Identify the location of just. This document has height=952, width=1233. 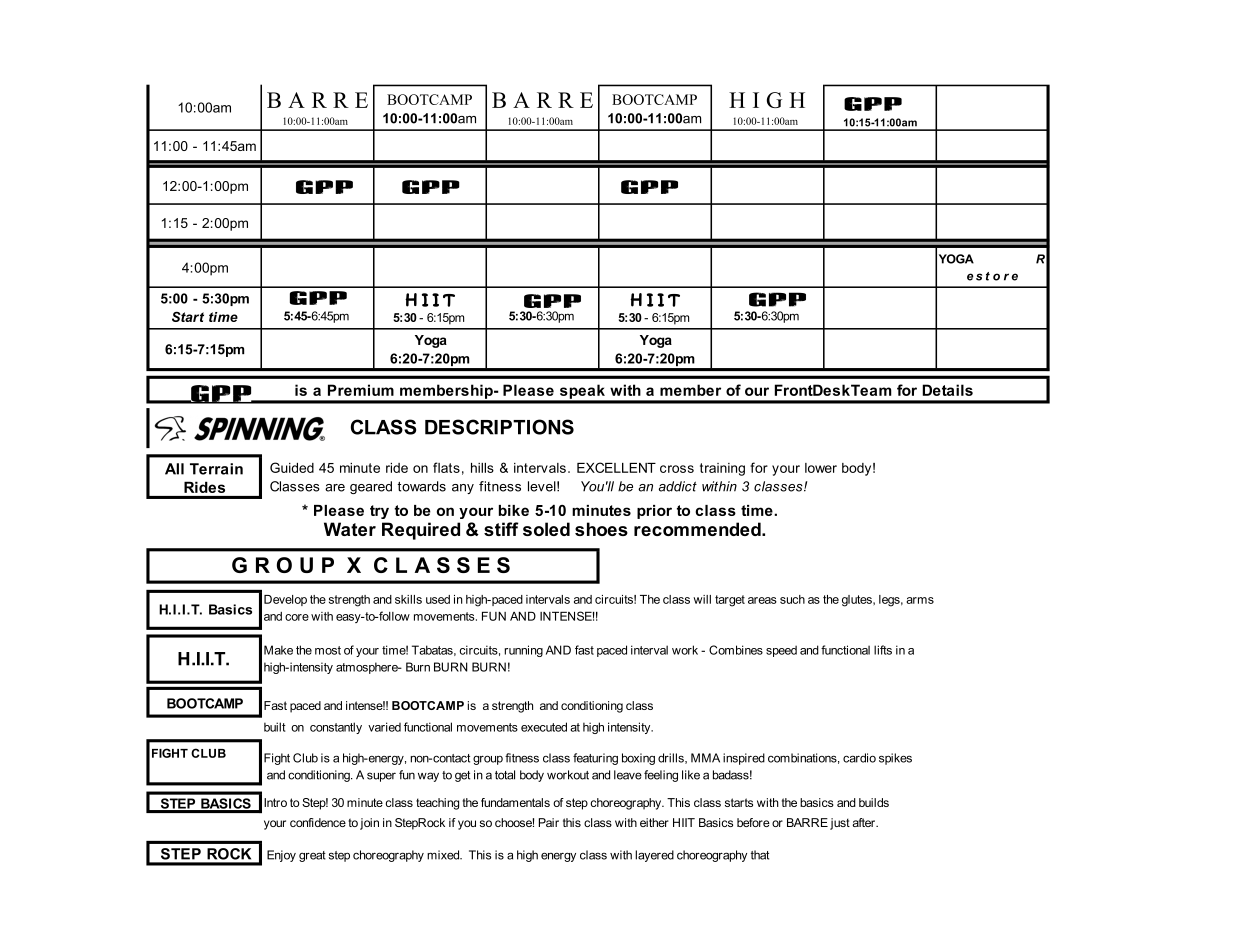
(840, 824).
